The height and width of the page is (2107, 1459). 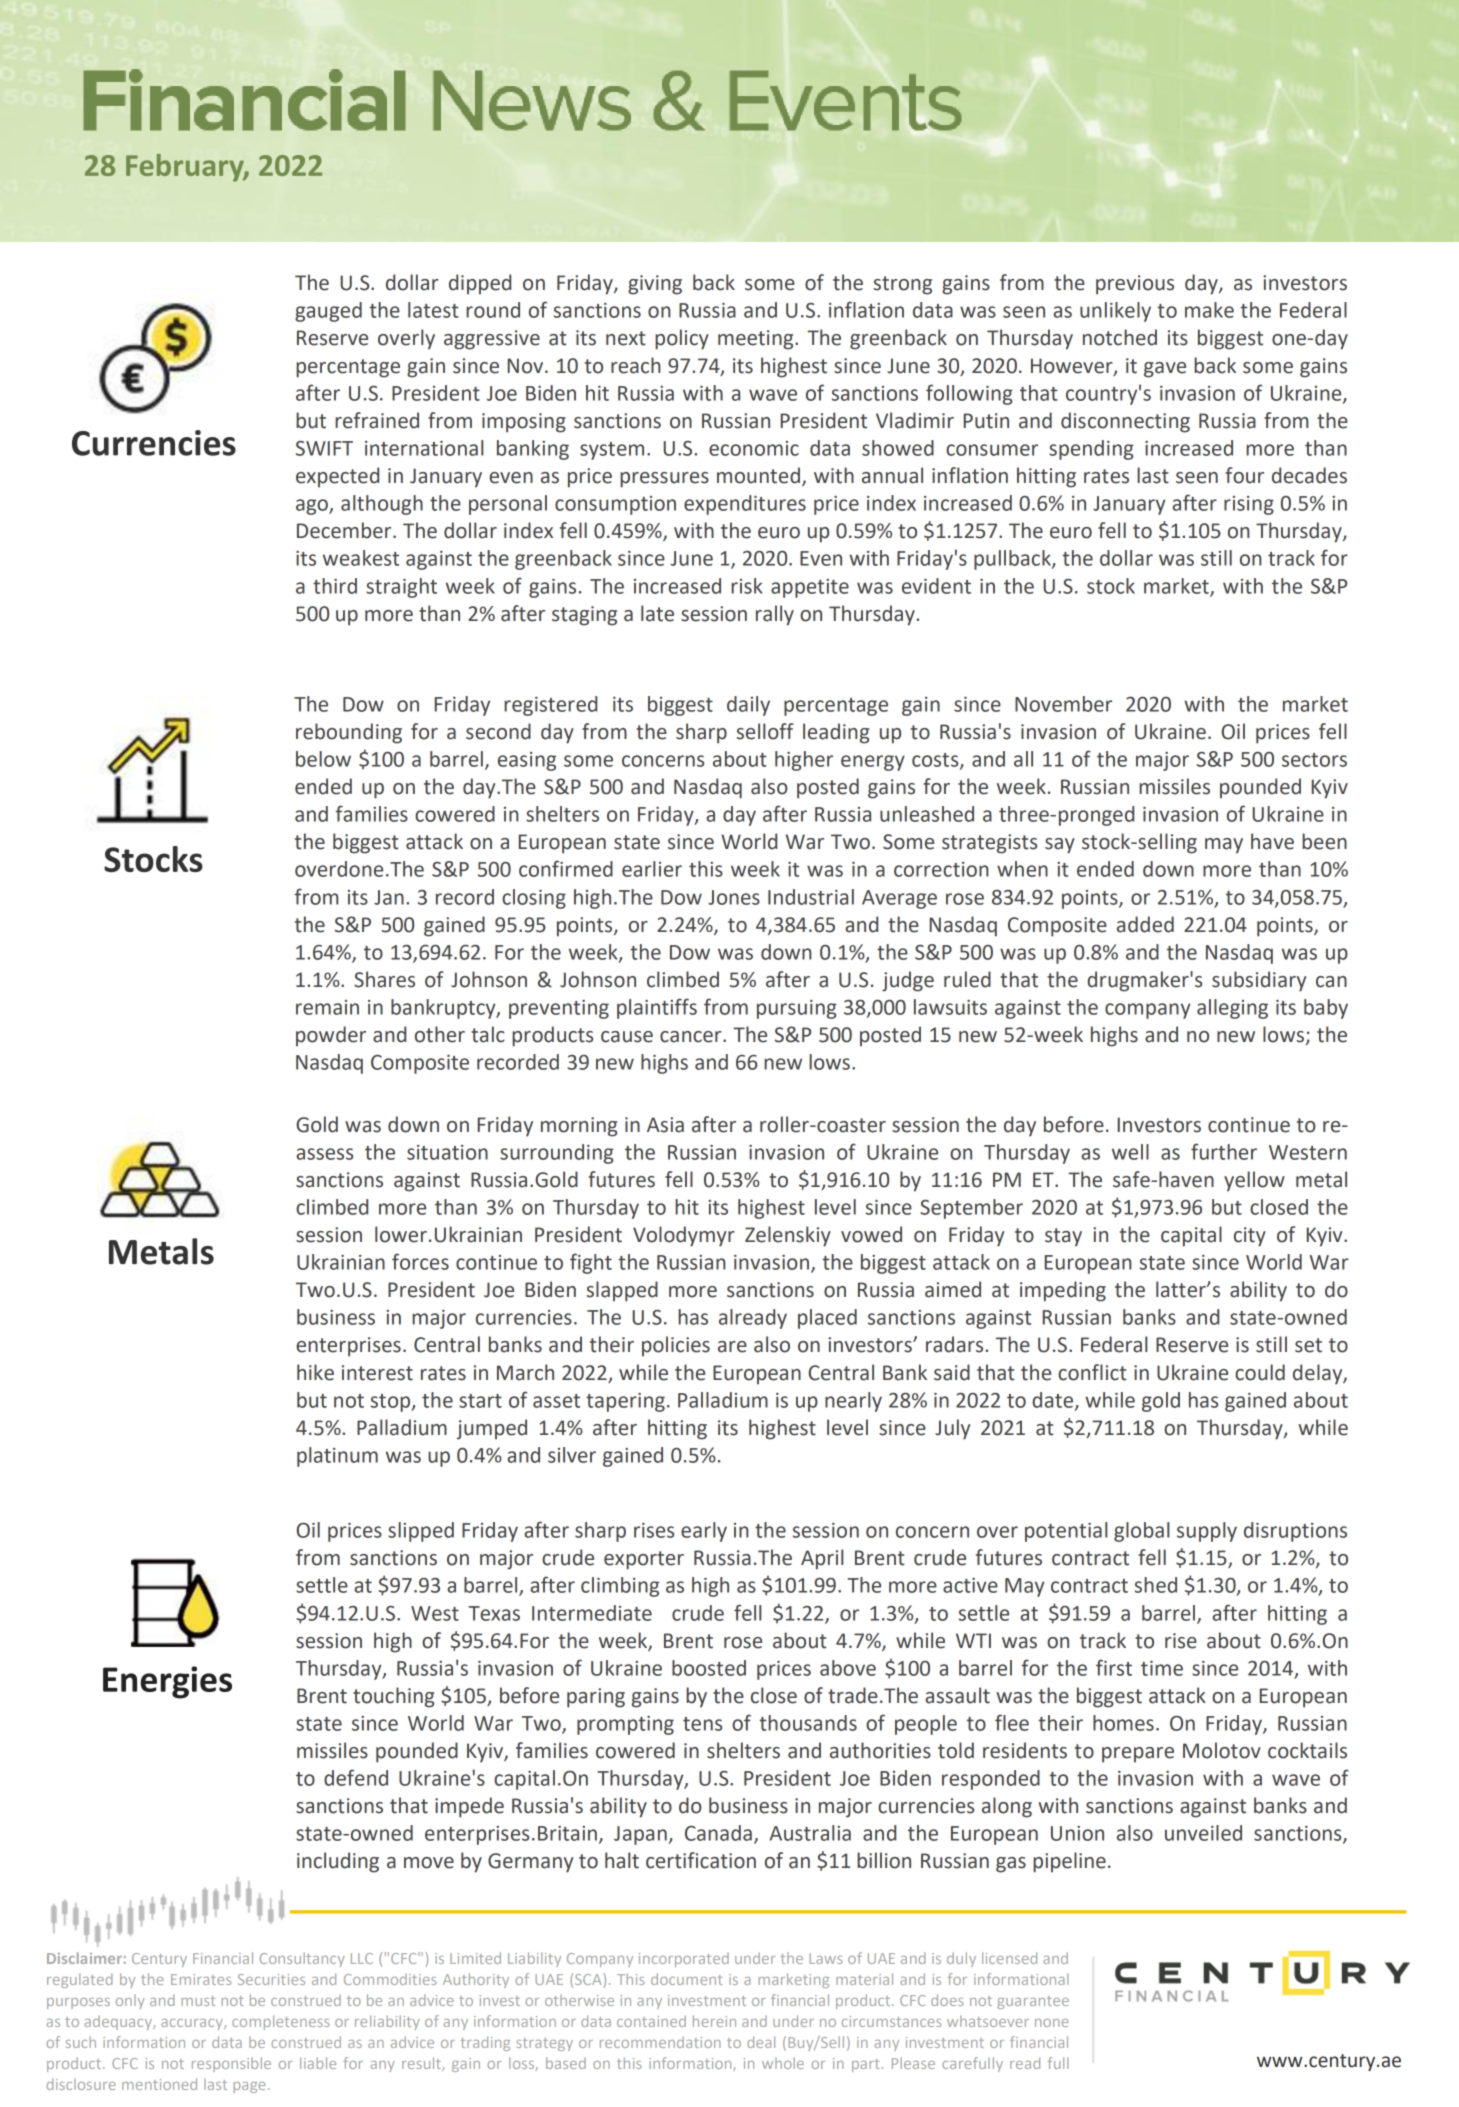 I want to click on policy, so click(x=682, y=339).
